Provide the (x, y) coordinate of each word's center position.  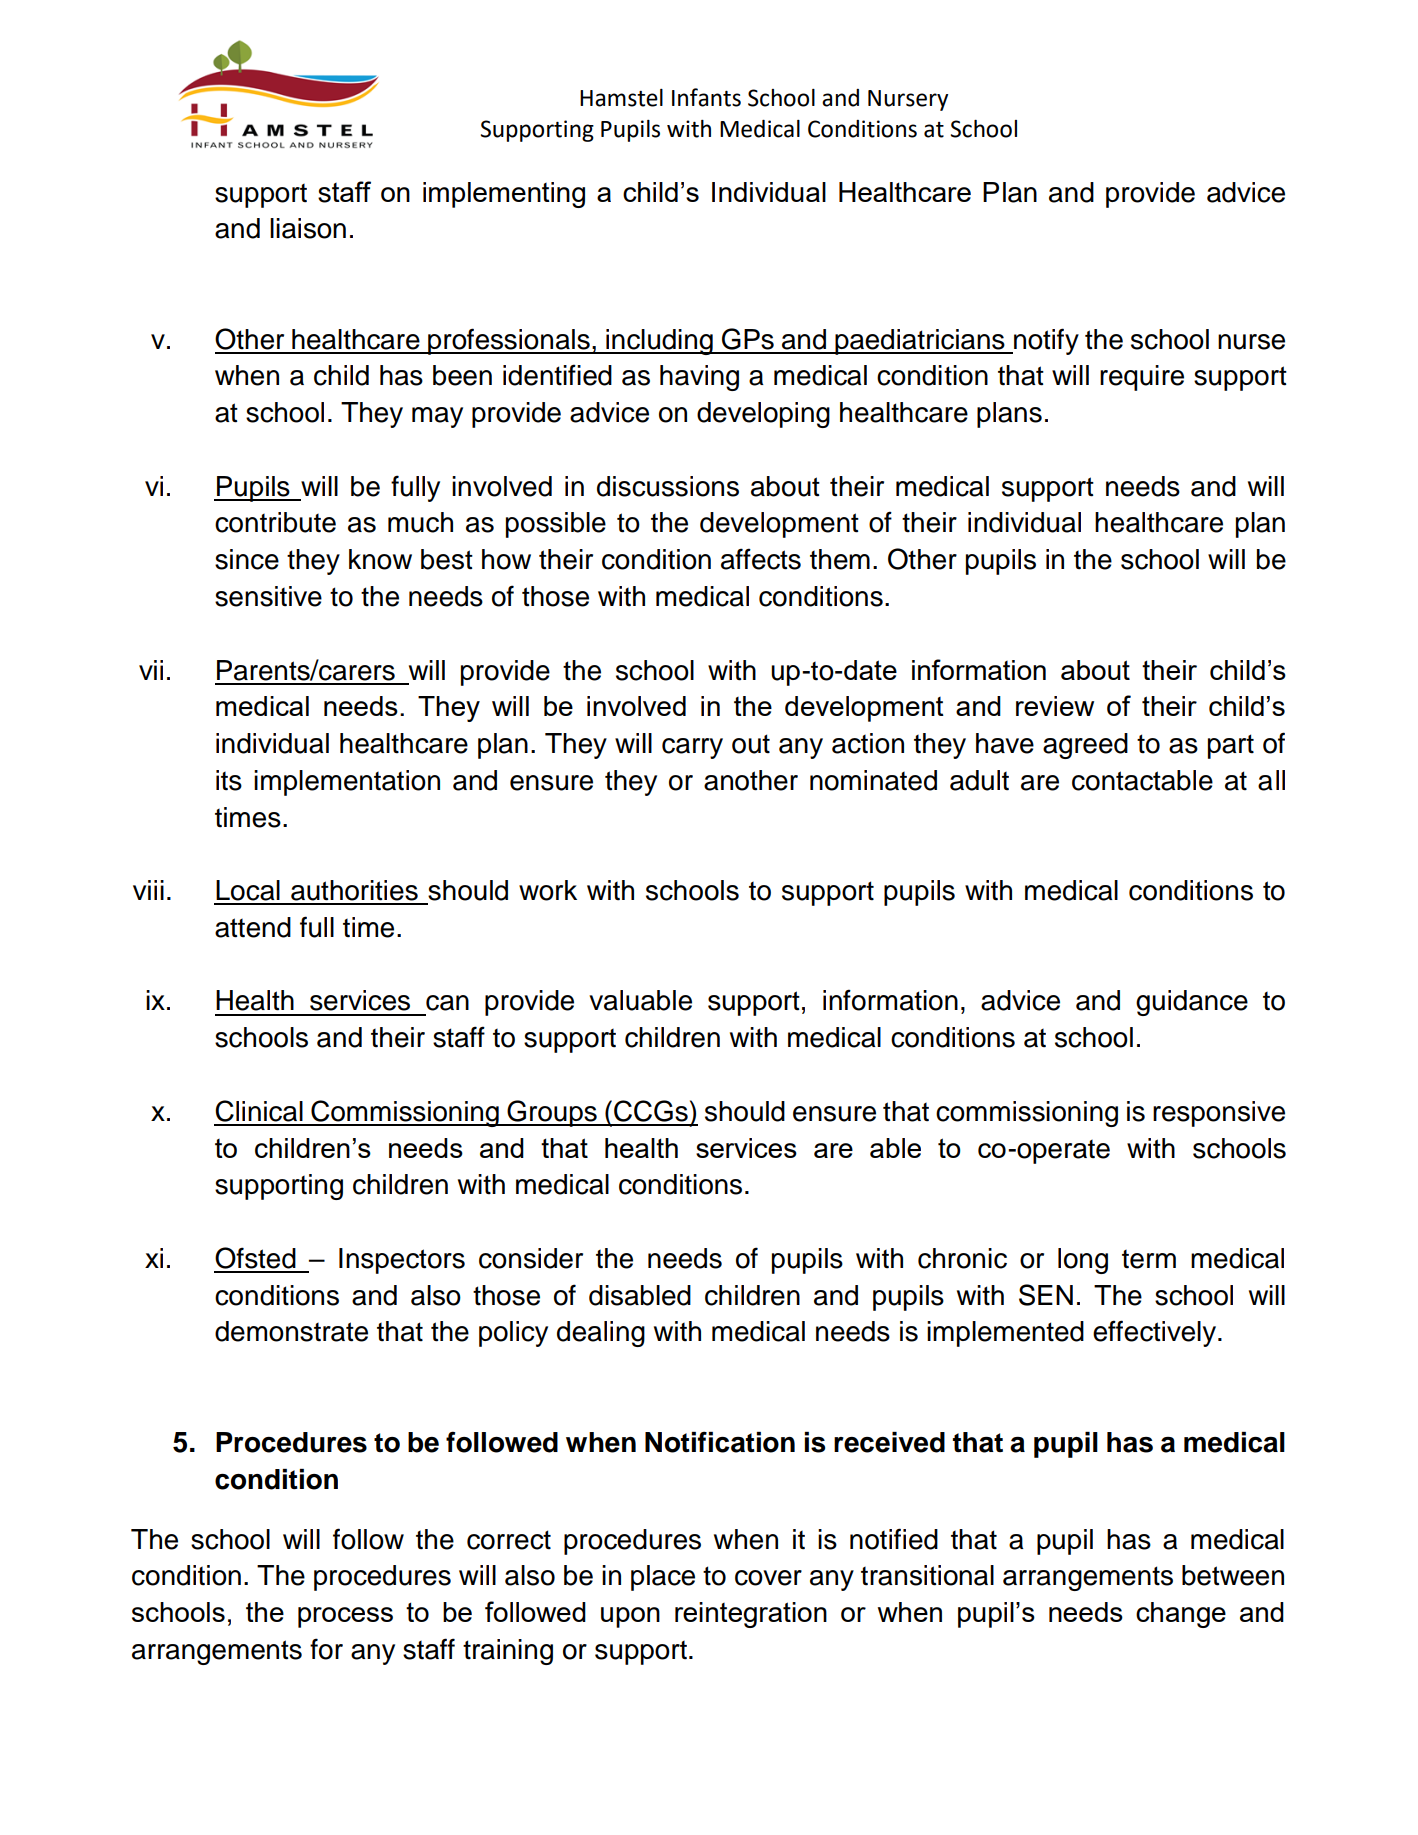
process (345, 1617)
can (447, 1003)
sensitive (268, 596)
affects (761, 559)
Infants (706, 97)
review (1055, 706)
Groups (552, 1113)
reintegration (751, 1615)
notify (1045, 341)
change (1181, 1615)
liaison (308, 228)
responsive (1219, 1114)
